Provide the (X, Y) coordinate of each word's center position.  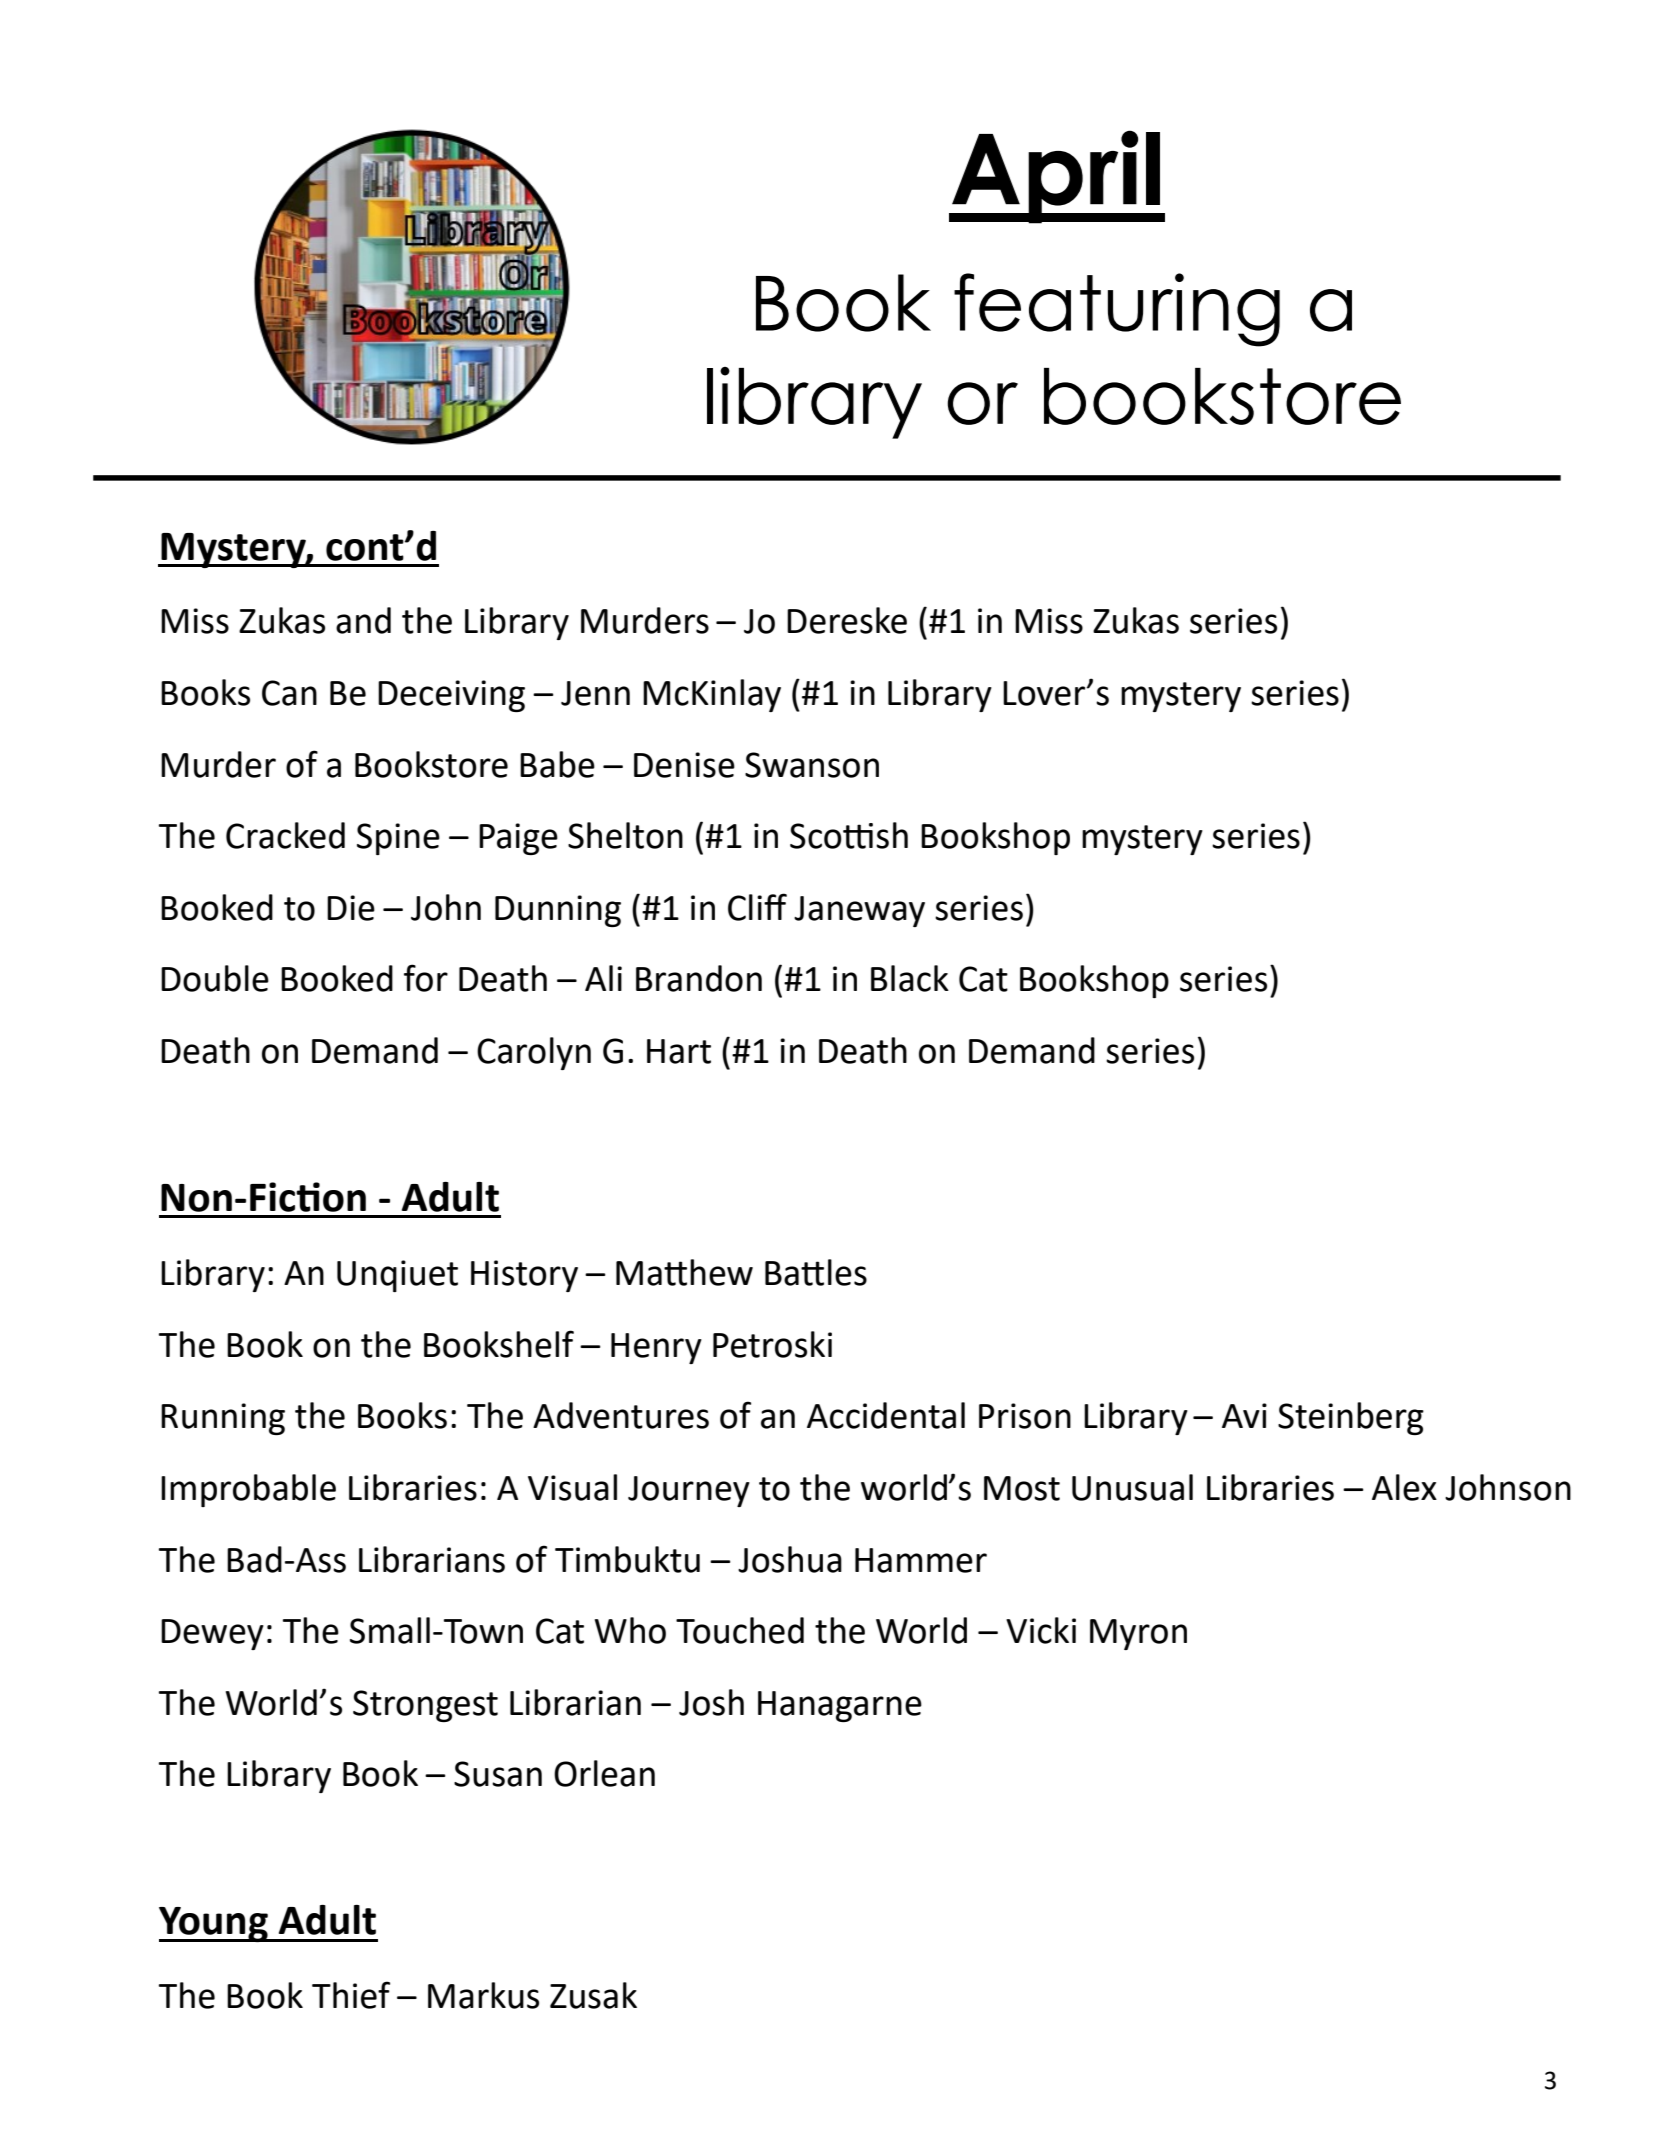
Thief (351, 1995)
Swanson (812, 765)
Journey (689, 1491)
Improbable (248, 1490)
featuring (1117, 310)
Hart (679, 1051)
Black (910, 978)
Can (289, 693)
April (1056, 177)
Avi (1244, 1415)
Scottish (849, 835)
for (426, 978)
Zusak (593, 1995)
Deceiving (451, 696)
